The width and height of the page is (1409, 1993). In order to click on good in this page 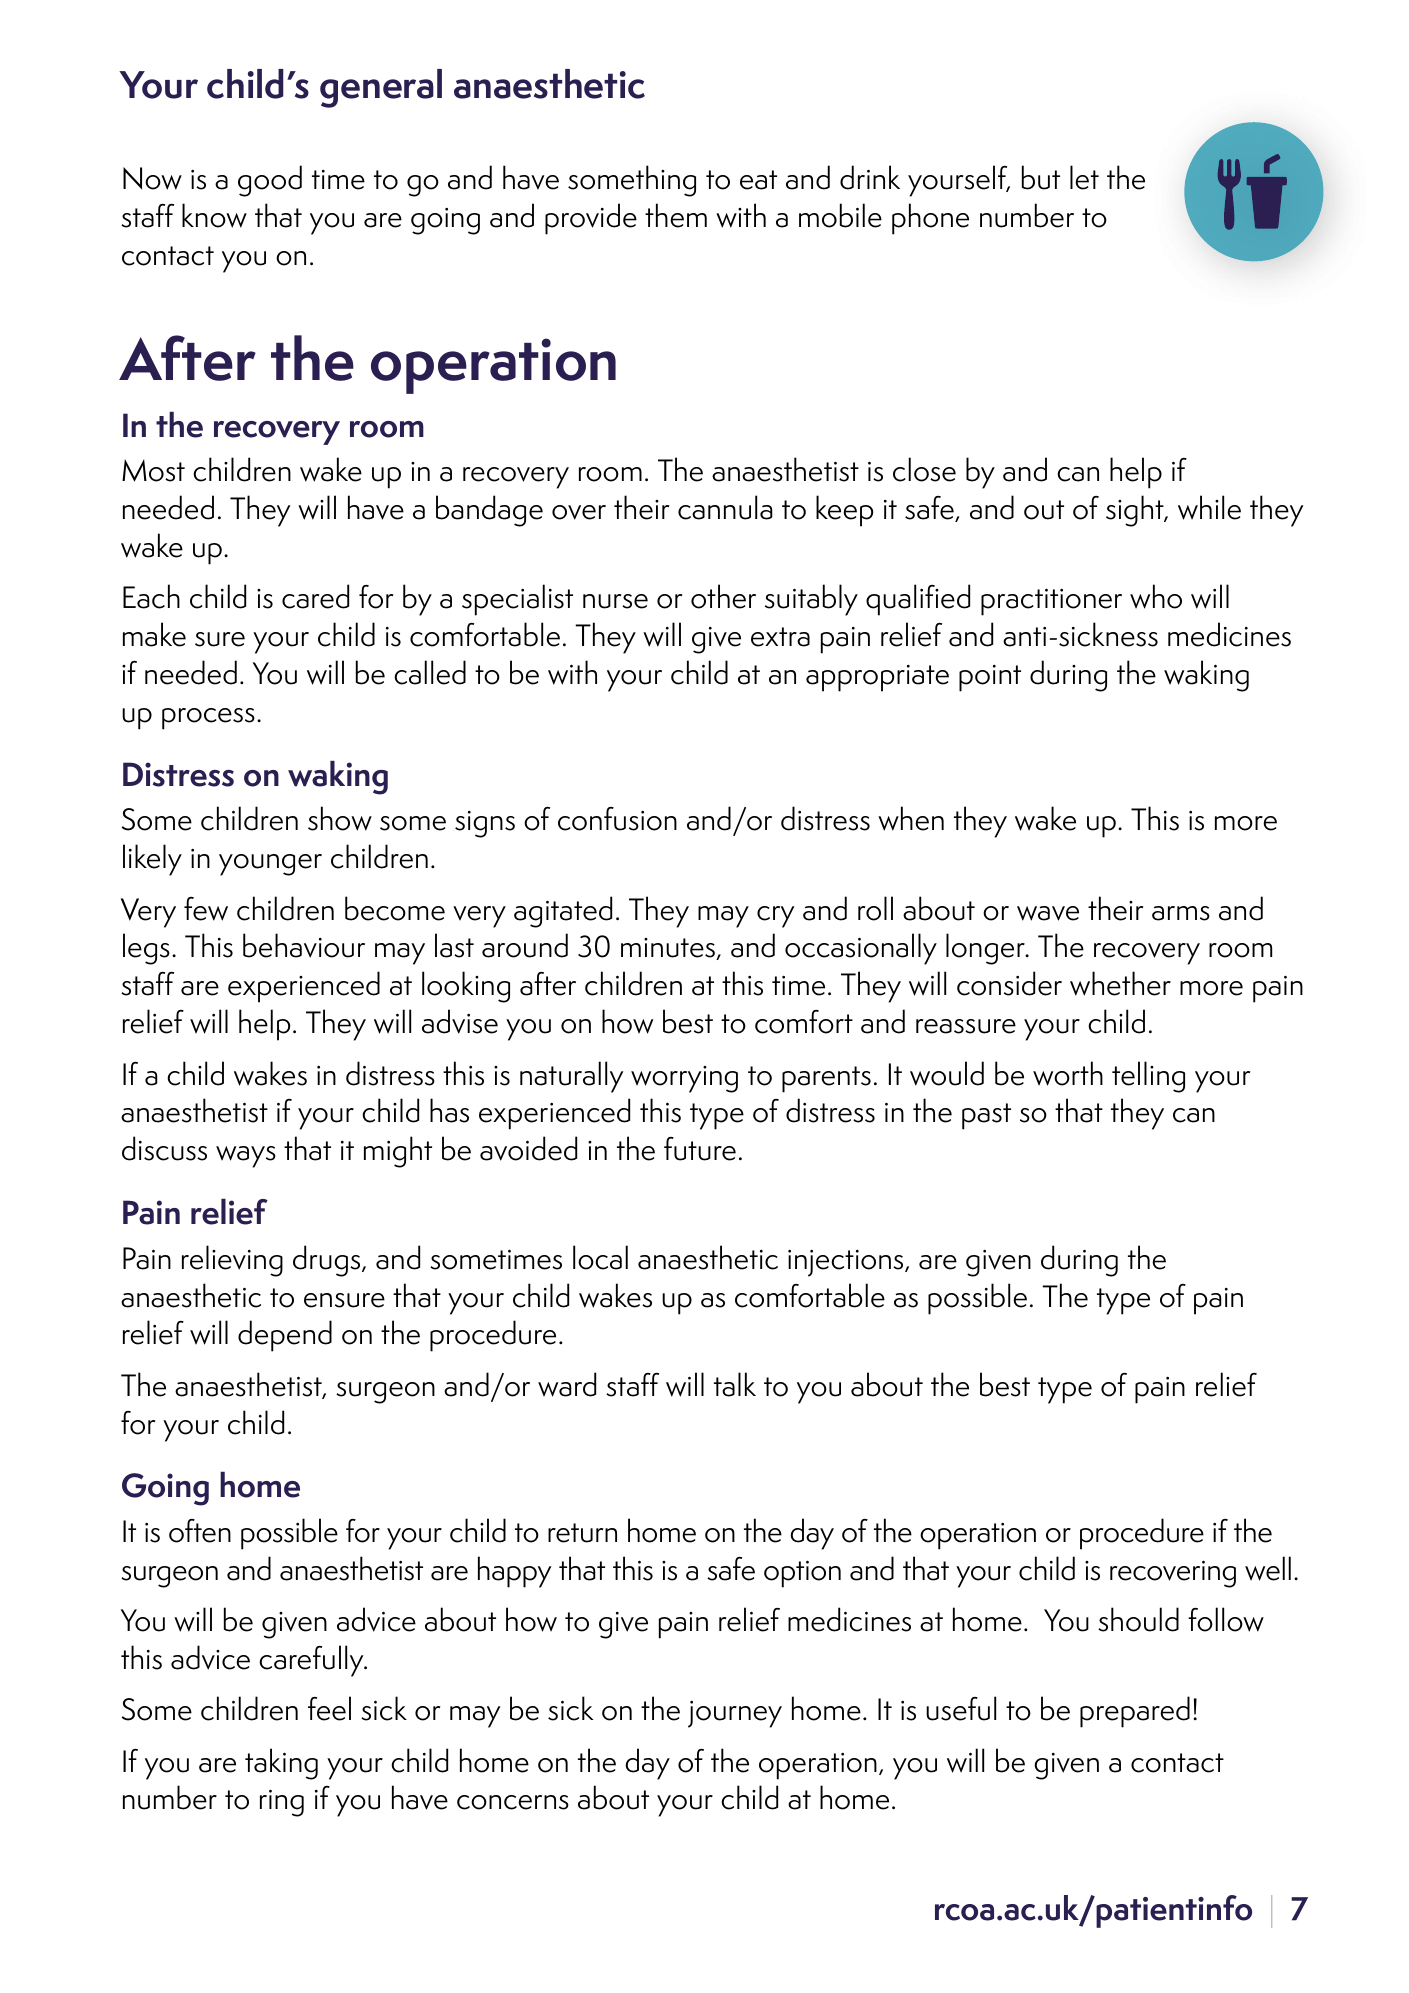, I will do `click(270, 181)`.
